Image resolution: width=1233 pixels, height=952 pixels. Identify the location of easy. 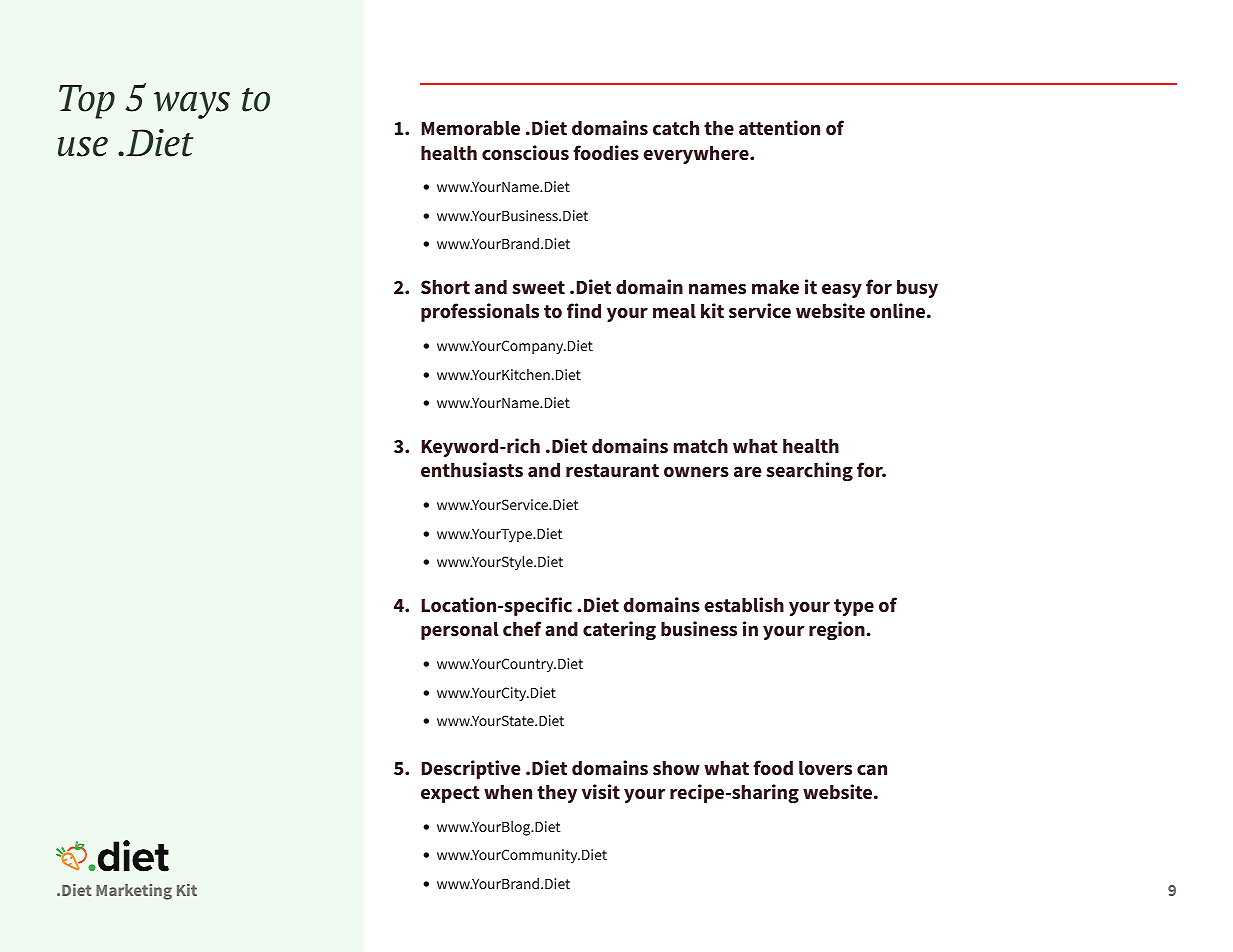
(842, 290).
